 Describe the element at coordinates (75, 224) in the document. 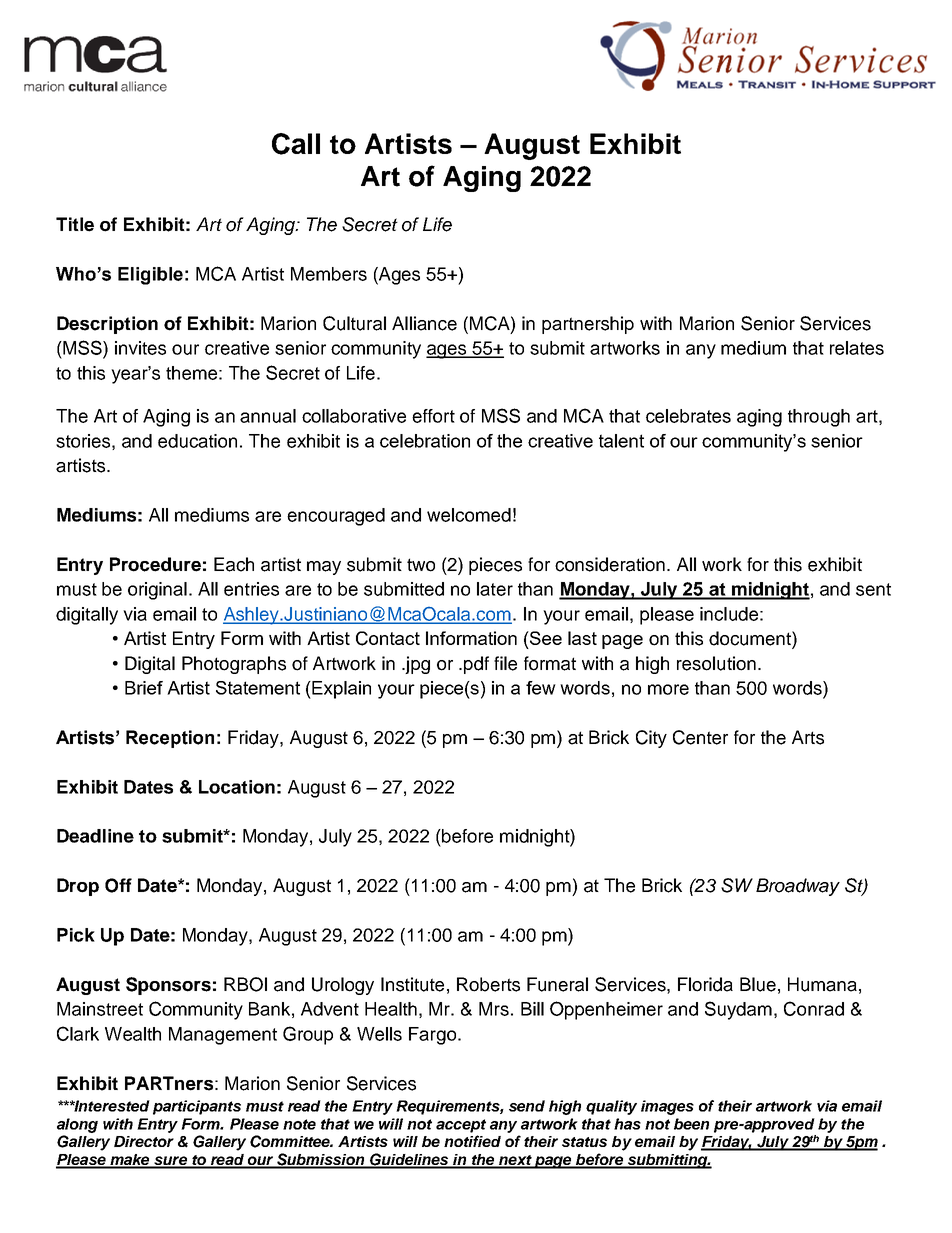

I see `Title` at that location.
